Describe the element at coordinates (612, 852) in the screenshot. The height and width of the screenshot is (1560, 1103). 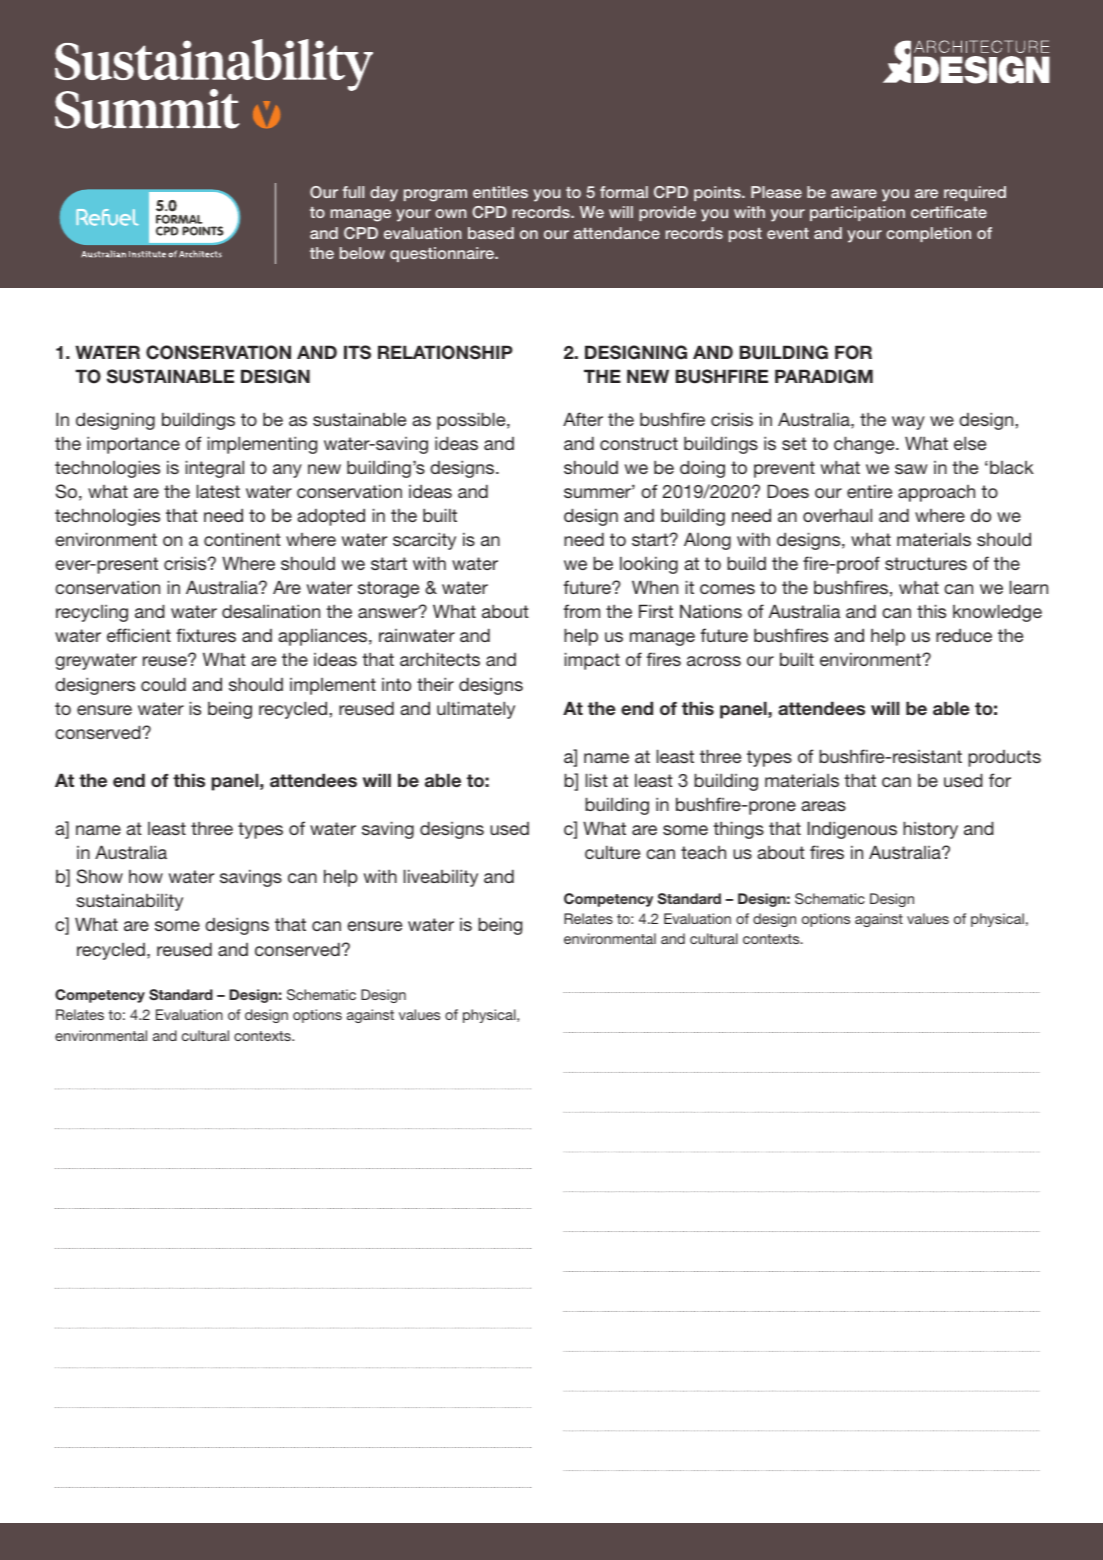
I see `culture` at that location.
